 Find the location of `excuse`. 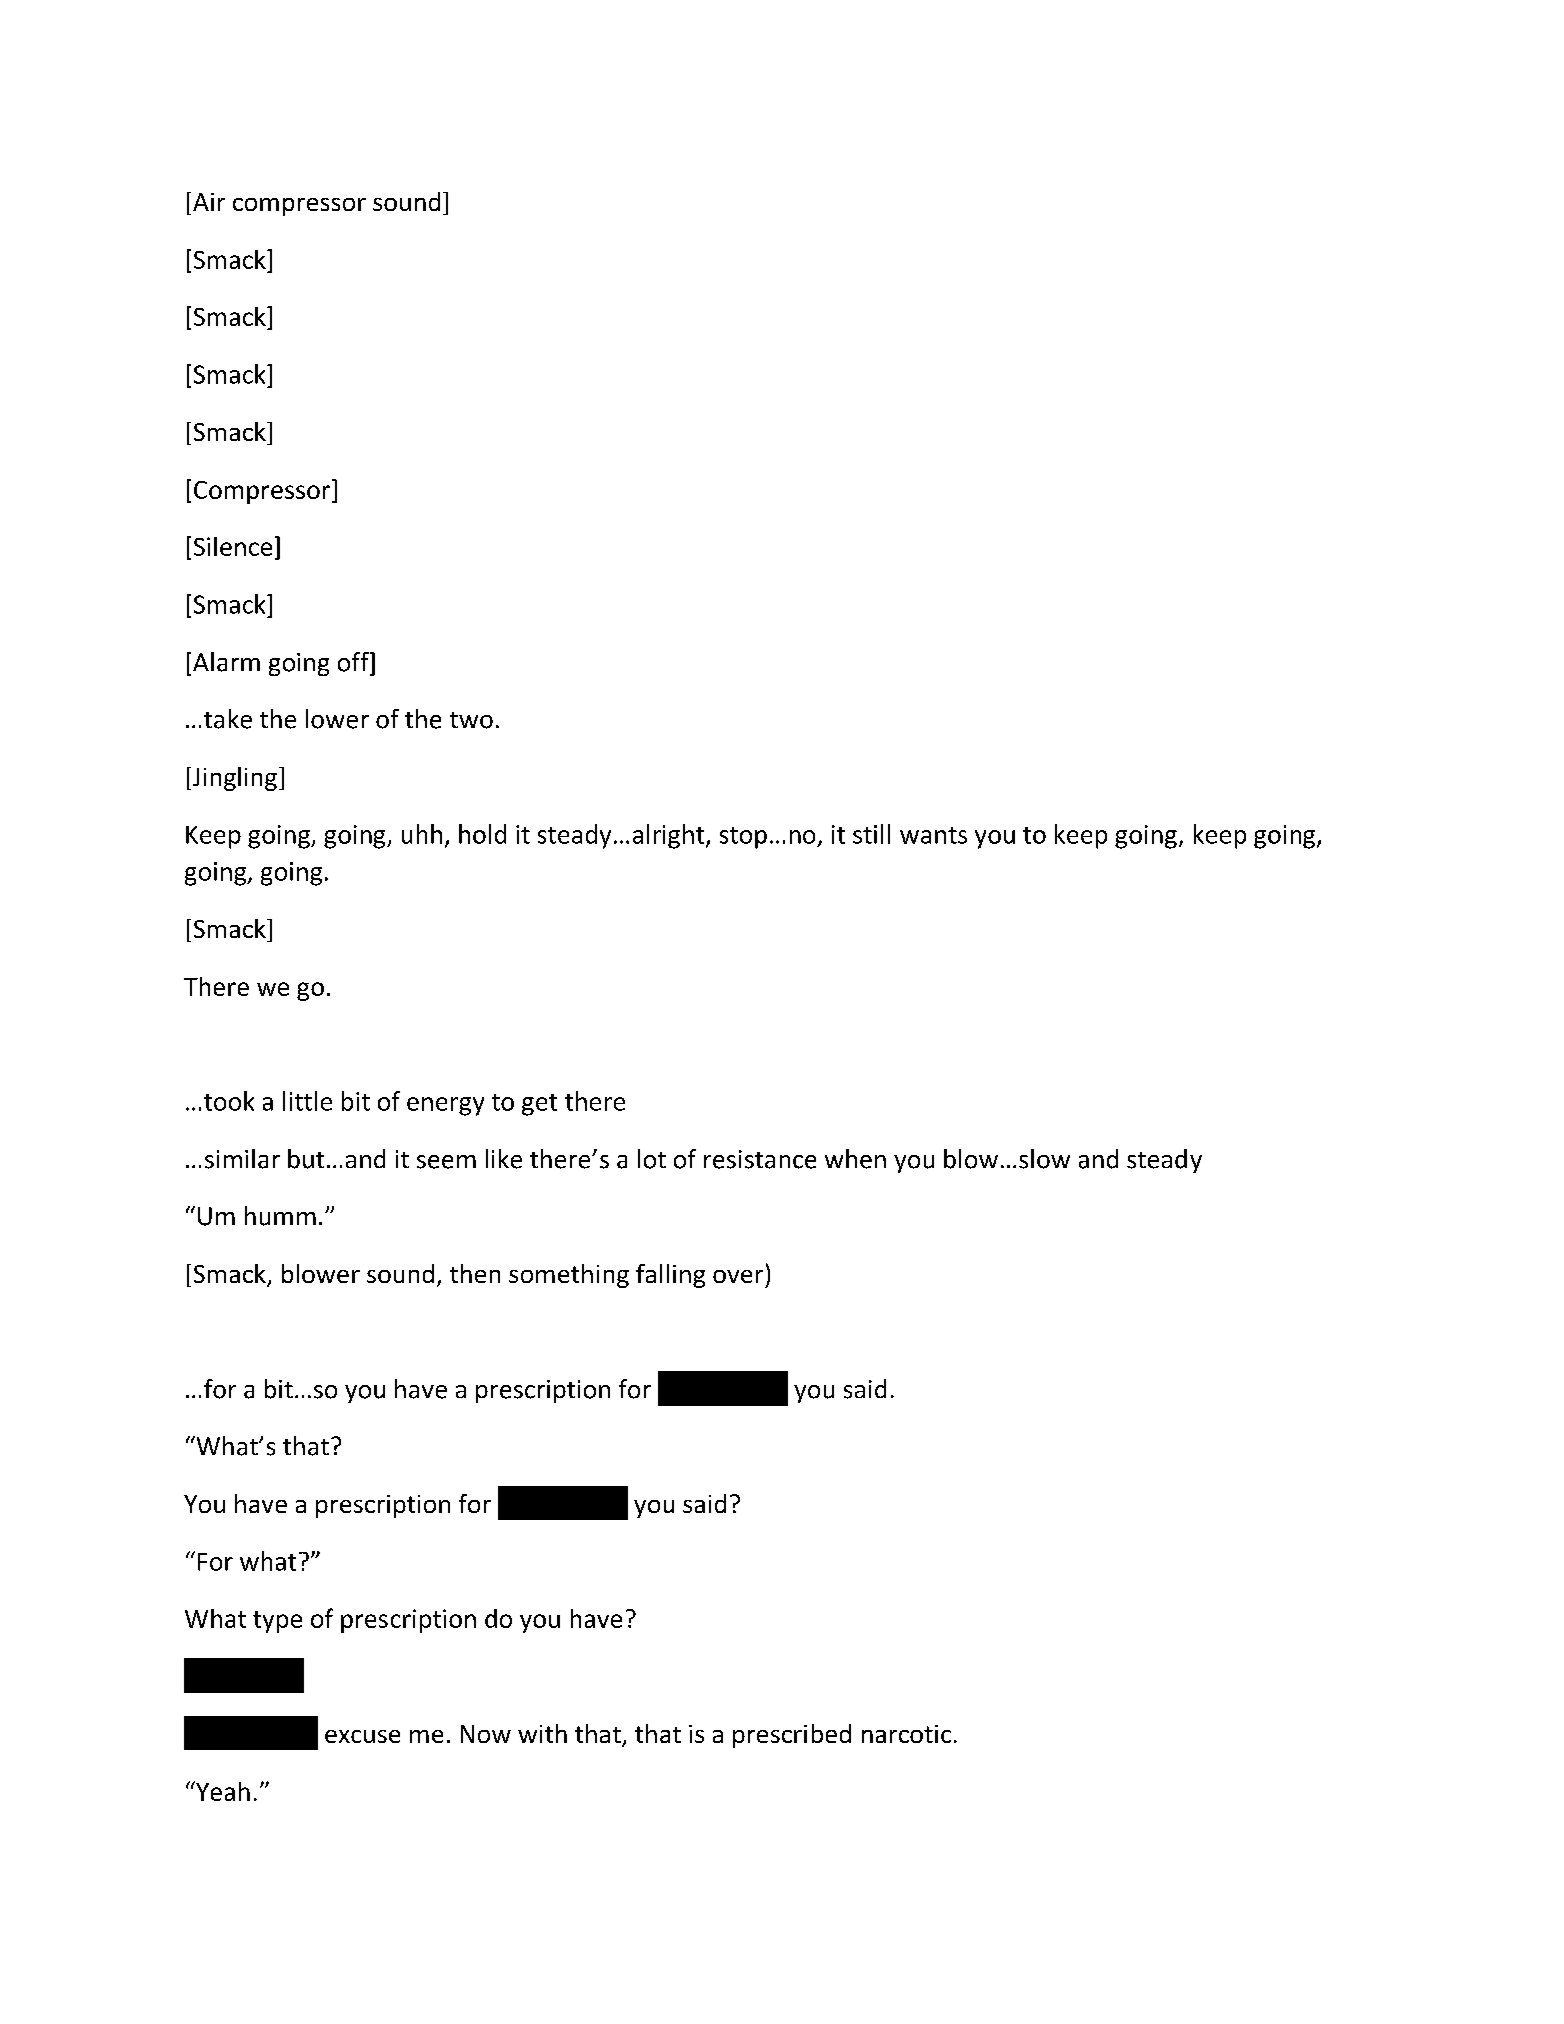

excuse is located at coordinates (362, 1736).
